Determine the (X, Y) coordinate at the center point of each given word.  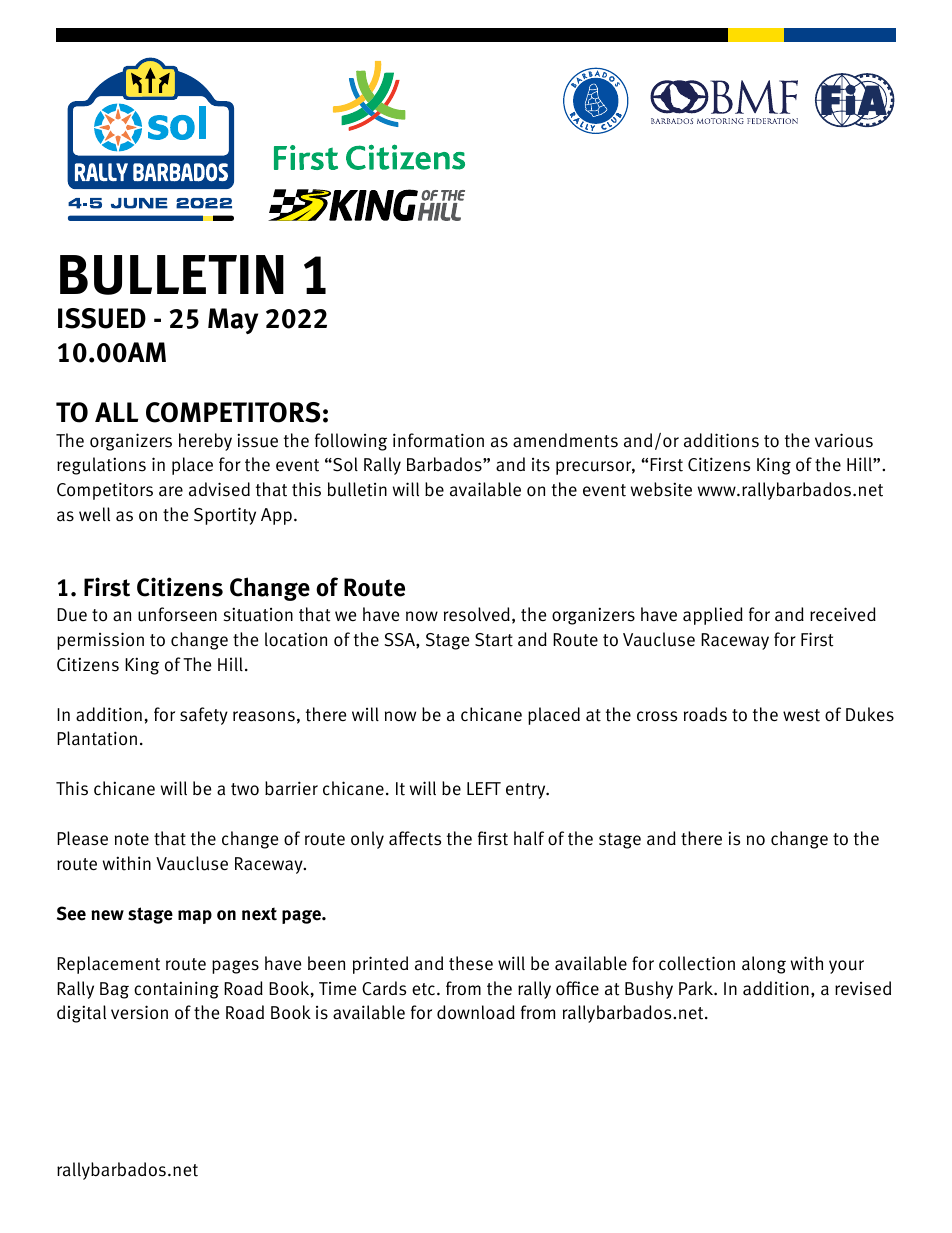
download (476, 1012)
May (233, 321)
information (438, 440)
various (844, 440)
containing (176, 990)
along (764, 965)
